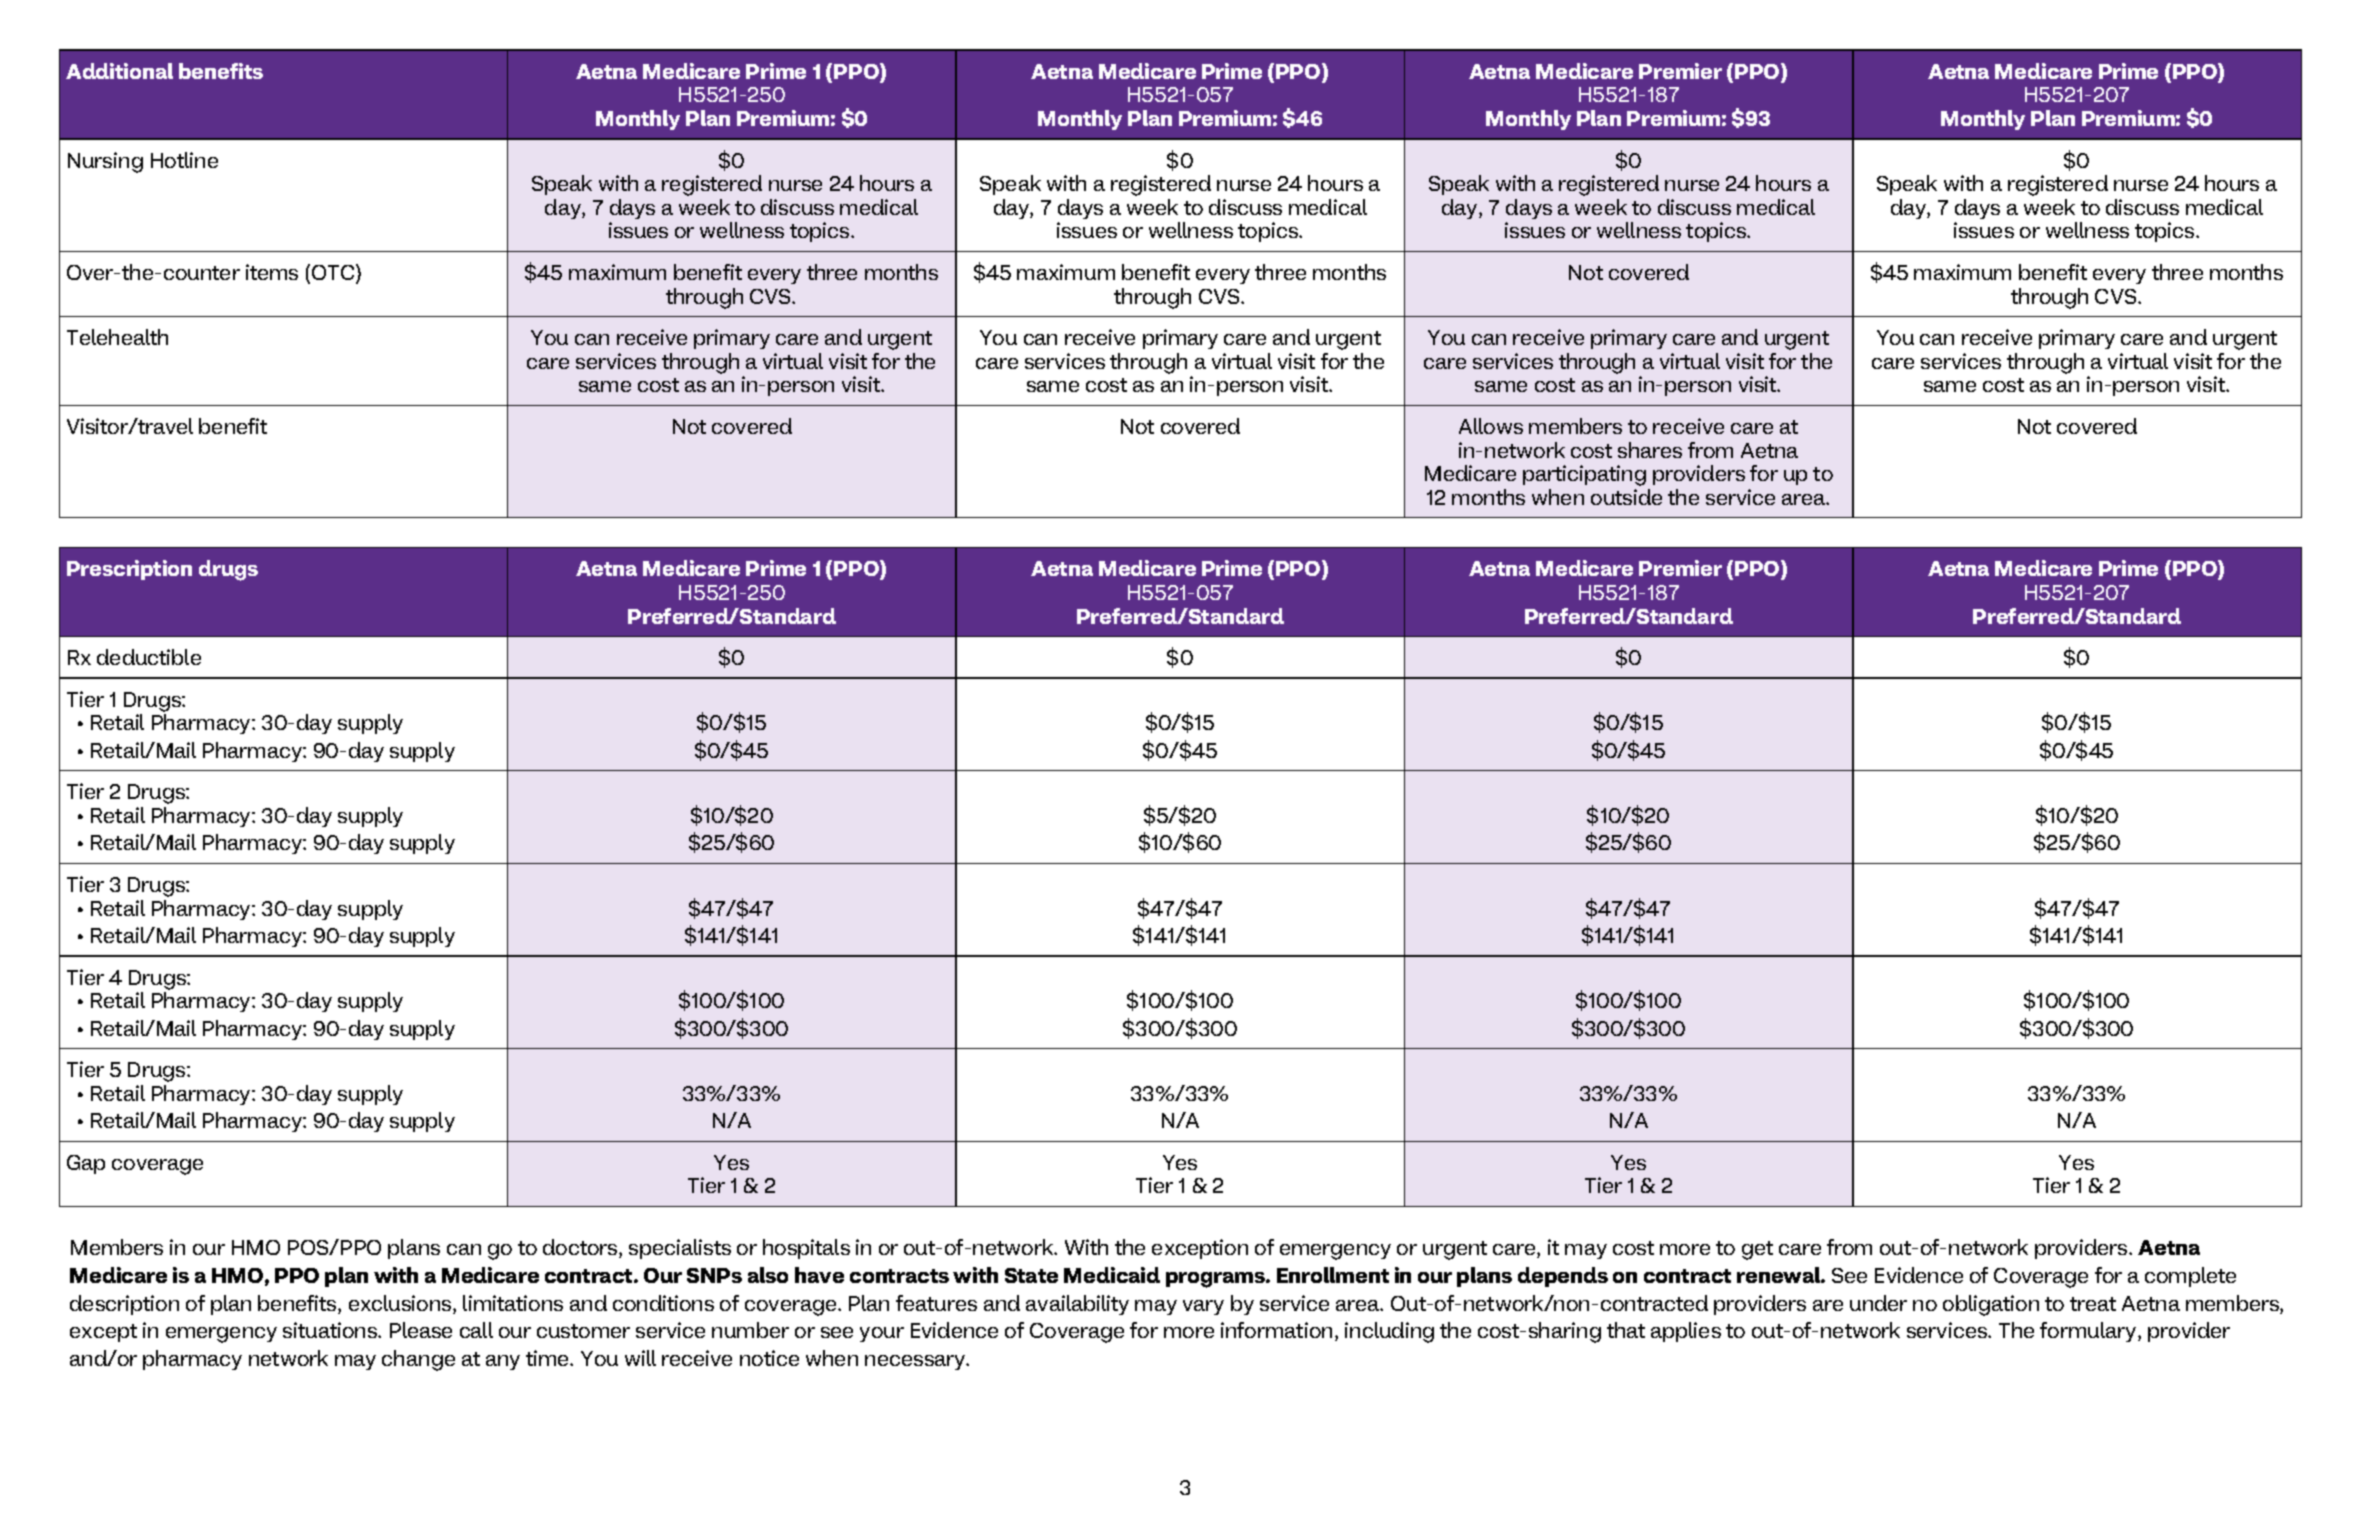  What do you see at coordinates (331, 1330) in the screenshot?
I see `situations` at bounding box center [331, 1330].
